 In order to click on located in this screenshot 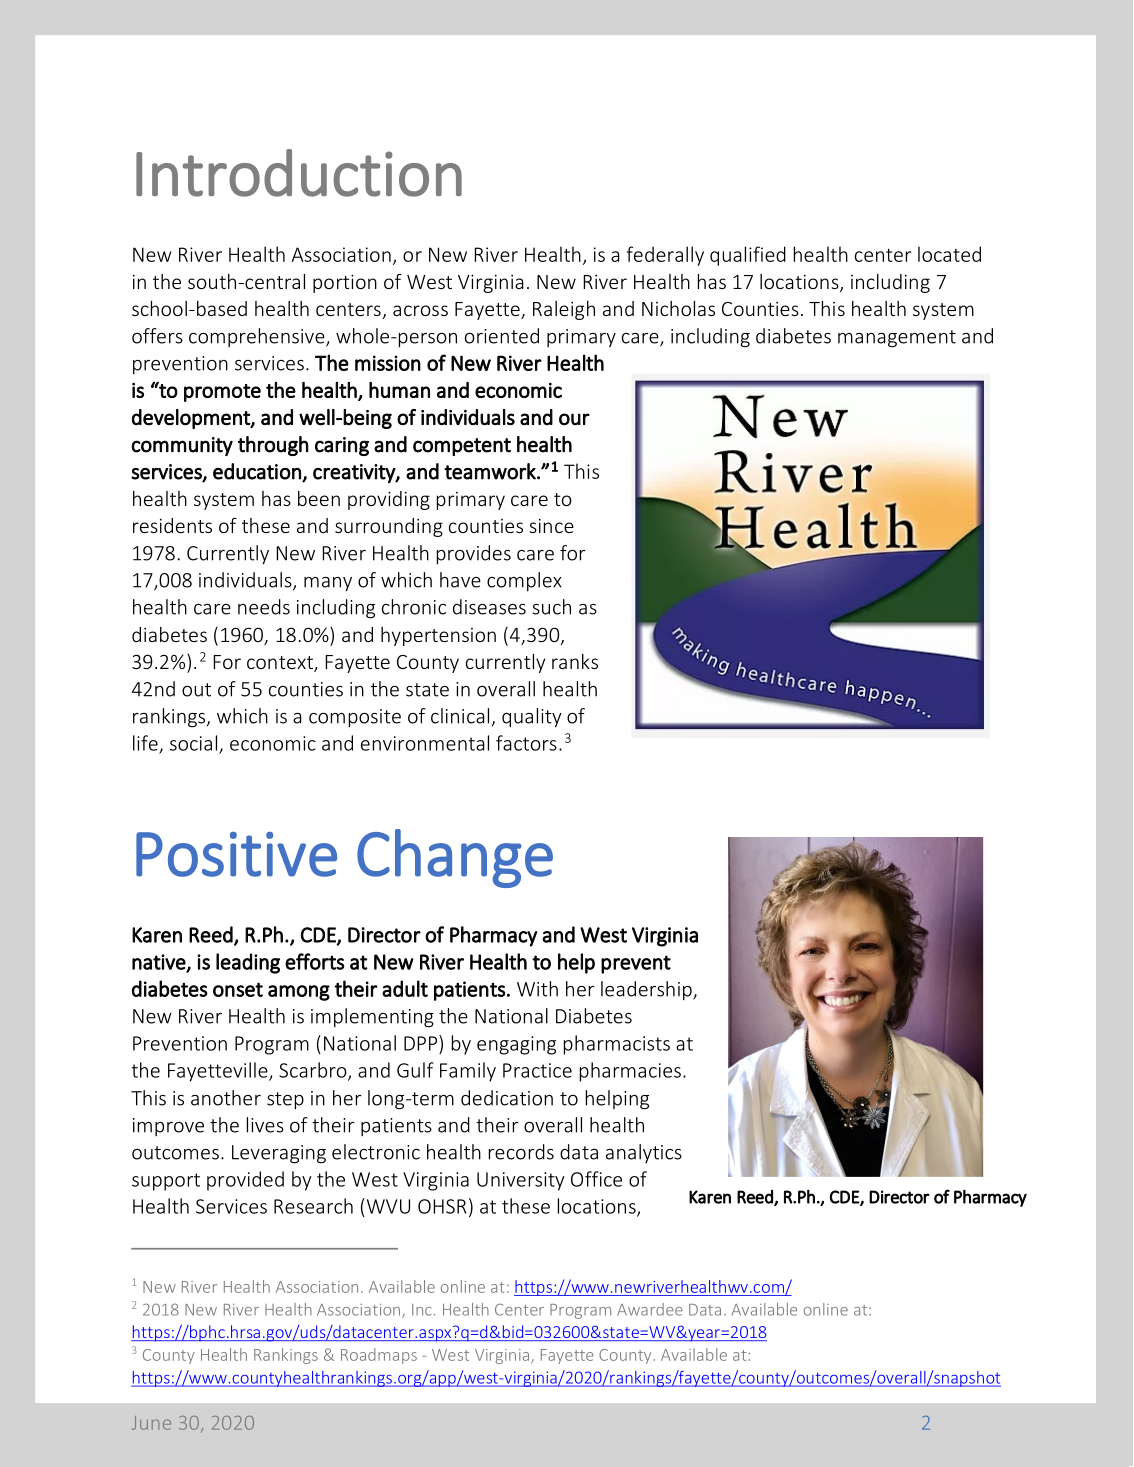, I will do `click(949, 254)`.
